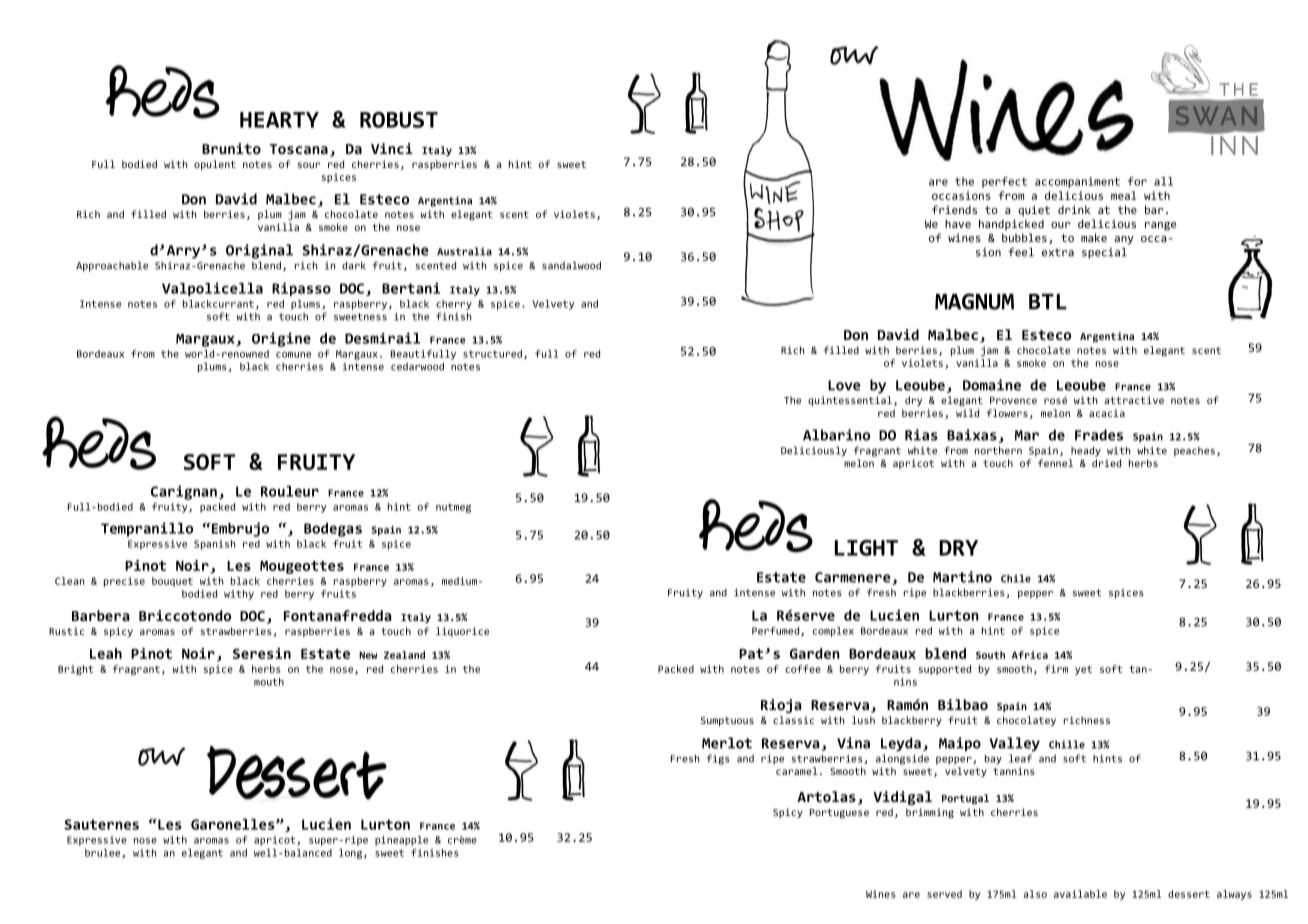  What do you see at coordinates (392, 148) in the screenshot?
I see `Vinci` at bounding box center [392, 148].
